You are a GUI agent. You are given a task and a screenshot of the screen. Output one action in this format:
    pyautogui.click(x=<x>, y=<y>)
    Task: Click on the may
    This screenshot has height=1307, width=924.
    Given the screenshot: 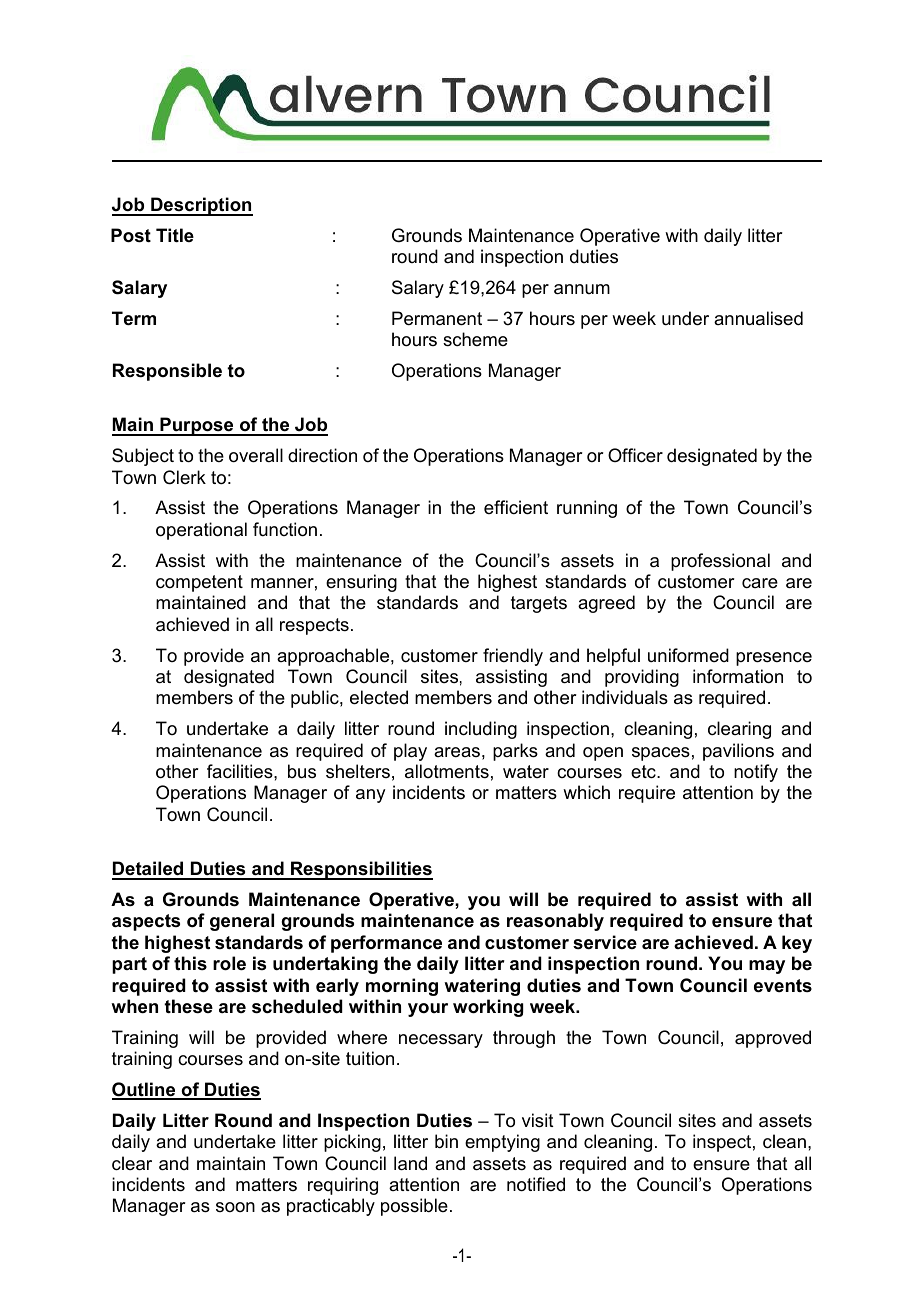 What is the action you would take?
    pyautogui.click(x=767, y=967)
